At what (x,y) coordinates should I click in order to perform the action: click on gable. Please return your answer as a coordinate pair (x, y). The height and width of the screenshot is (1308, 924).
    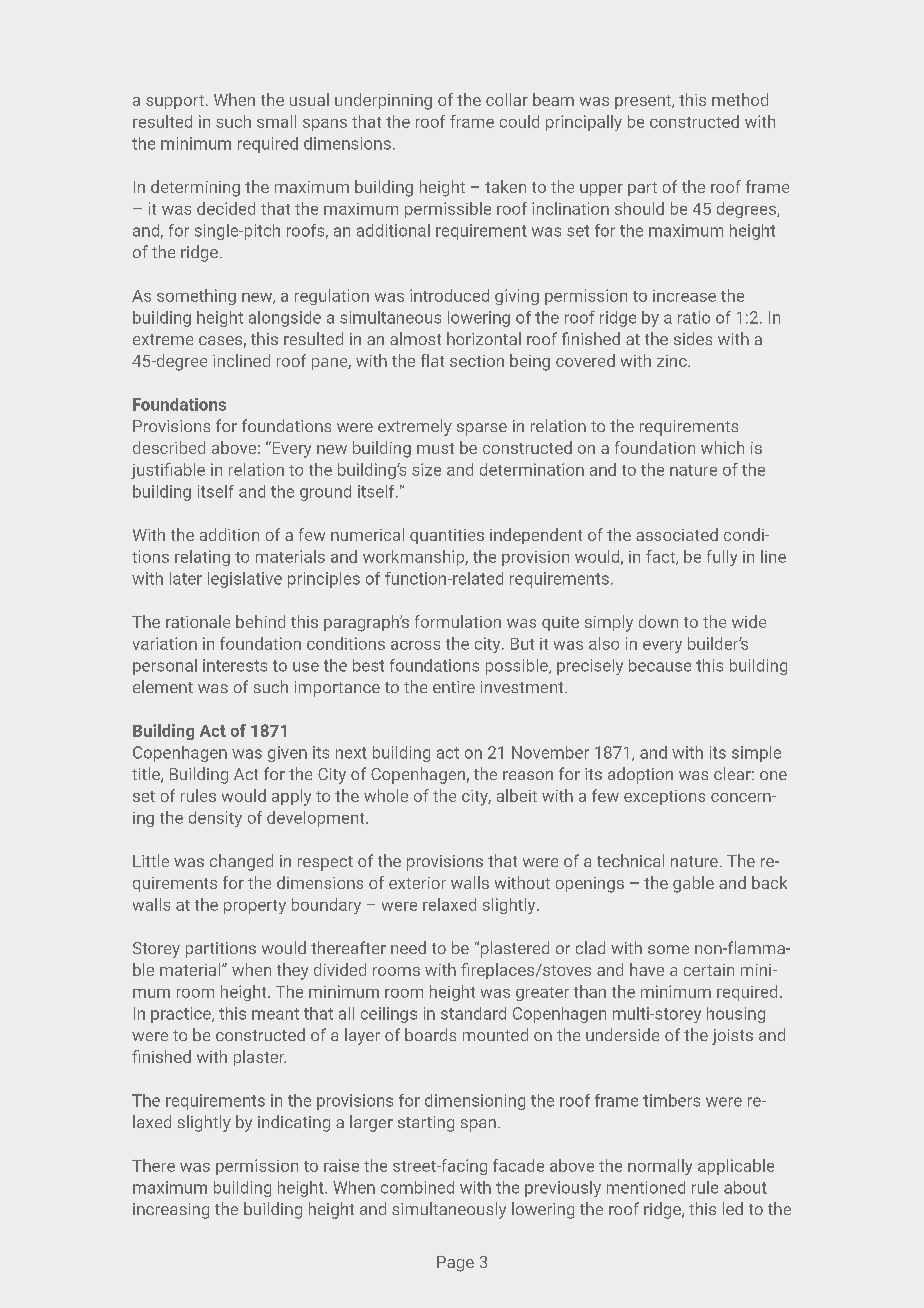
    Looking at the image, I should click on (693, 884).
